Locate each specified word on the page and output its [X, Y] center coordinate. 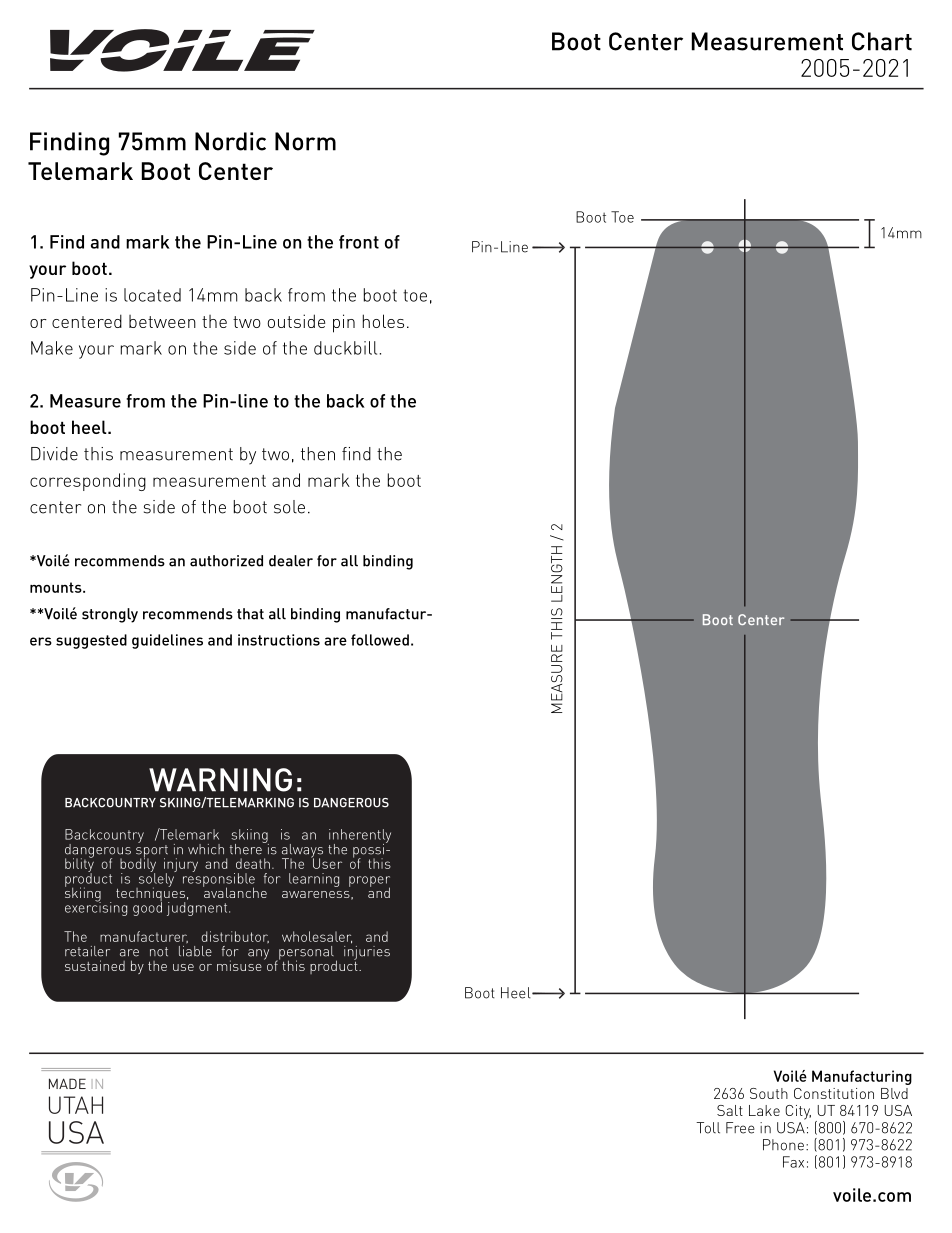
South [769, 1093]
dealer [291, 561]
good [147, 908]
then [318, 454]
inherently [360, 837]
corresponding [88, 482]
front [359, 242]
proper [369, 882]
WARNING [220, 780]
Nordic [230, 141]
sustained [95, 965]
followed [380, 640]
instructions [279, 640]
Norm [305, 141]
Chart [882, 41]
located [152, 295]
